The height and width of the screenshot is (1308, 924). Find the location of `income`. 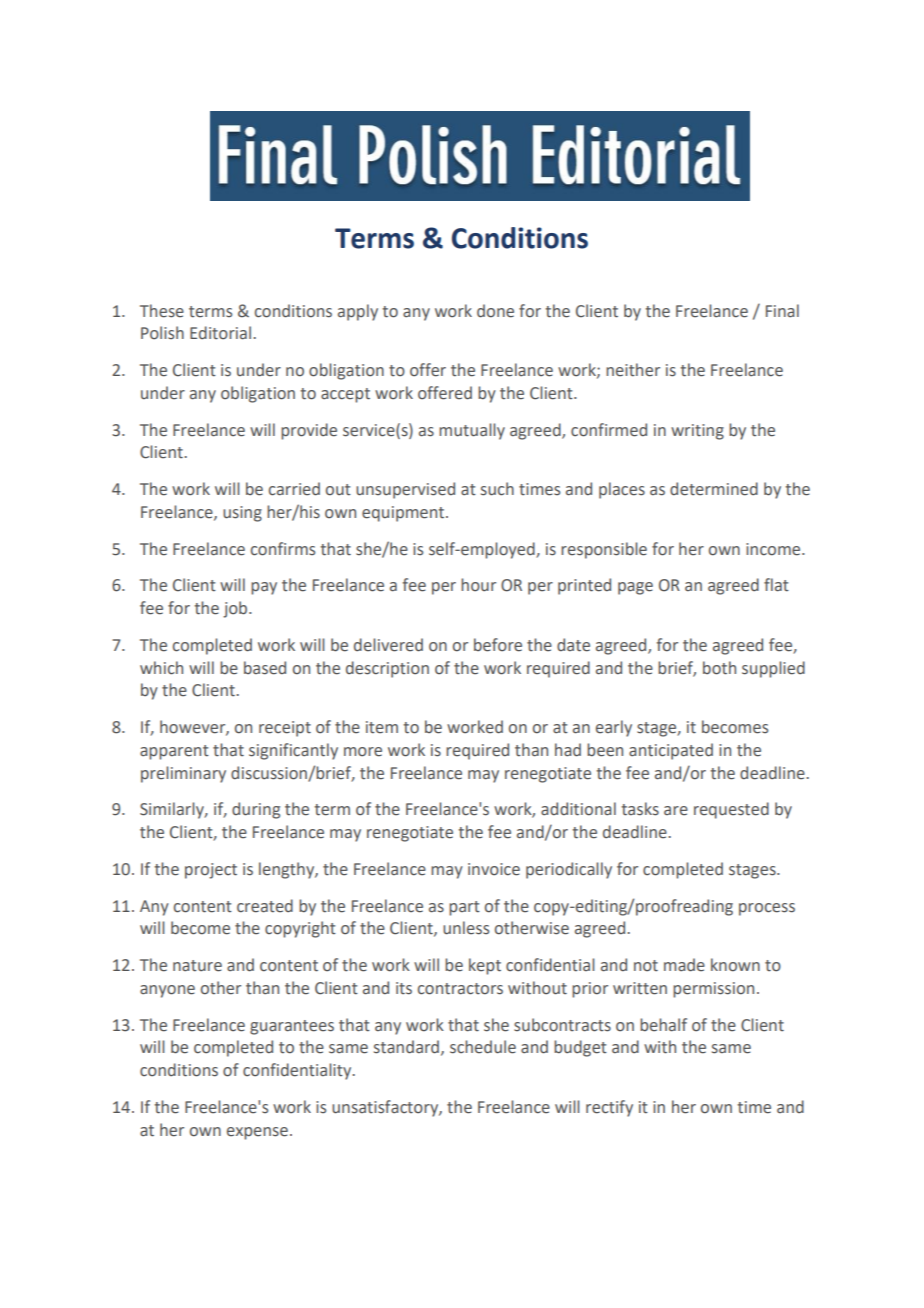

income is located at coordinates (774, 549).
